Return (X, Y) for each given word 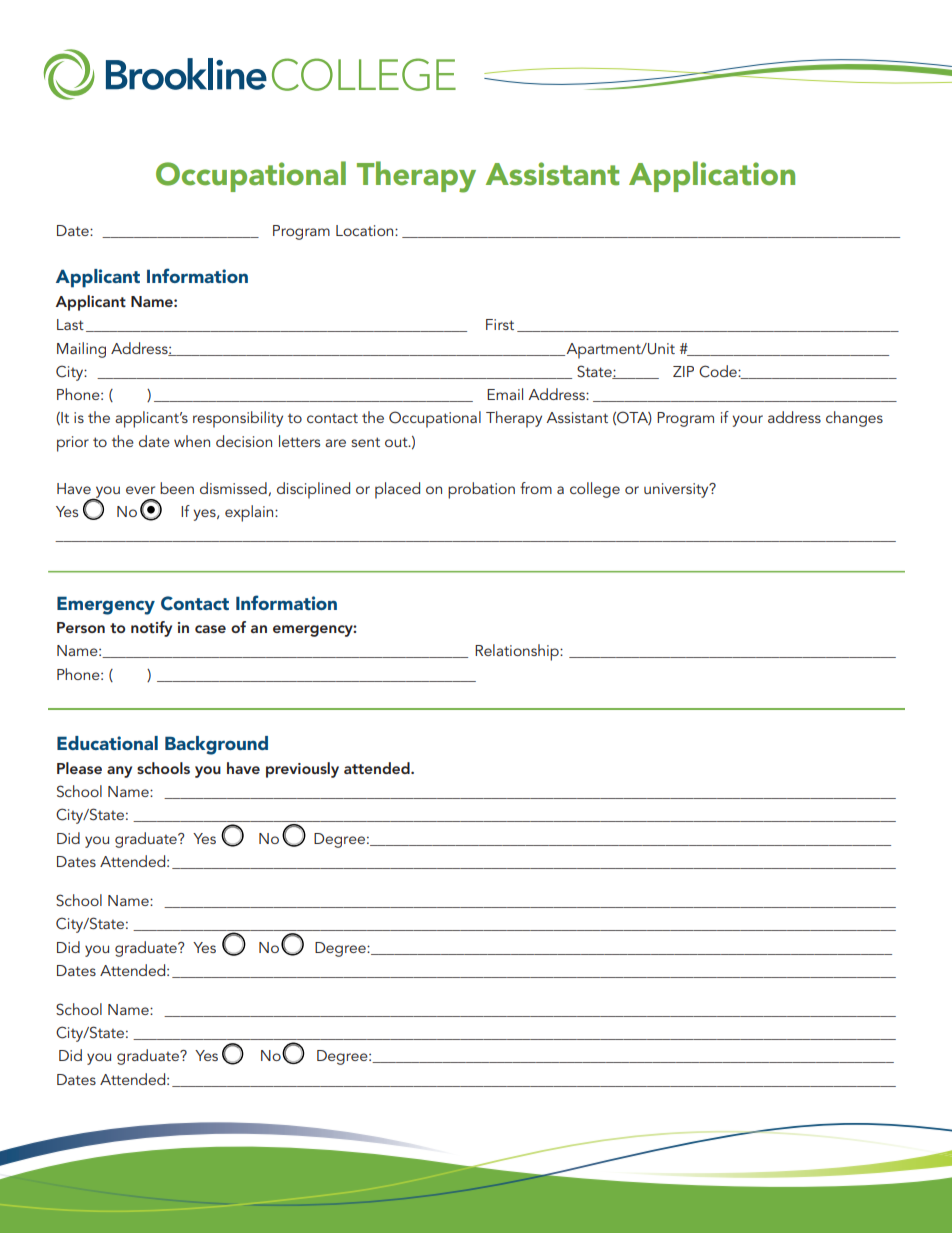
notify (151, 629)
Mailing (81, 350)
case (210, 629)
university (677, 490)
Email (505, 394)
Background (216, 745)
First (500, 324)
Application (712, 176)
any (119, 772)
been (177, 488)
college (595, 490)
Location (366, 230)
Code (719, 371)
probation (481, 490)
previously (302, 770)
